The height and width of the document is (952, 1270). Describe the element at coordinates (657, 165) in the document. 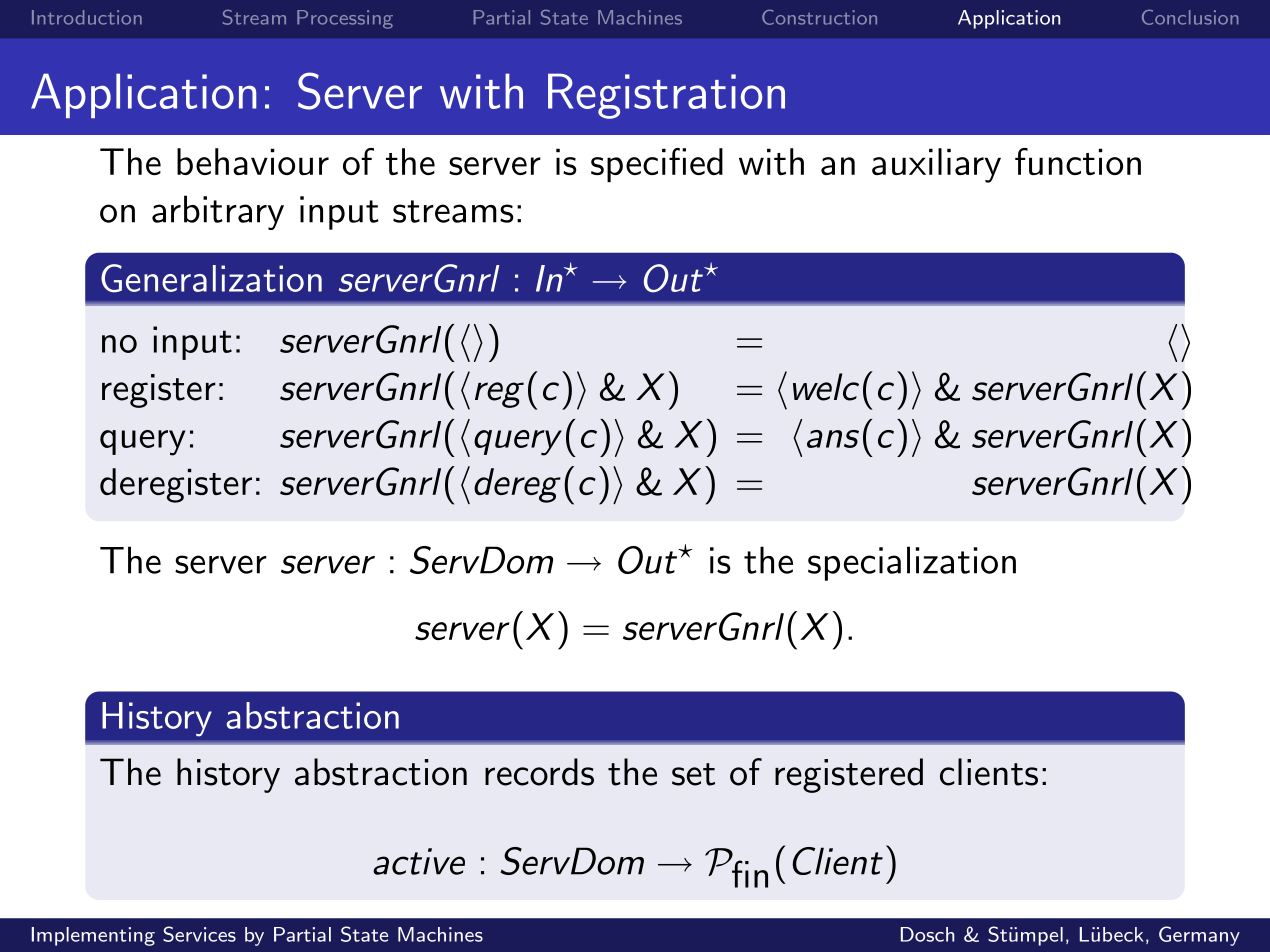

I see `specified` at that location.
